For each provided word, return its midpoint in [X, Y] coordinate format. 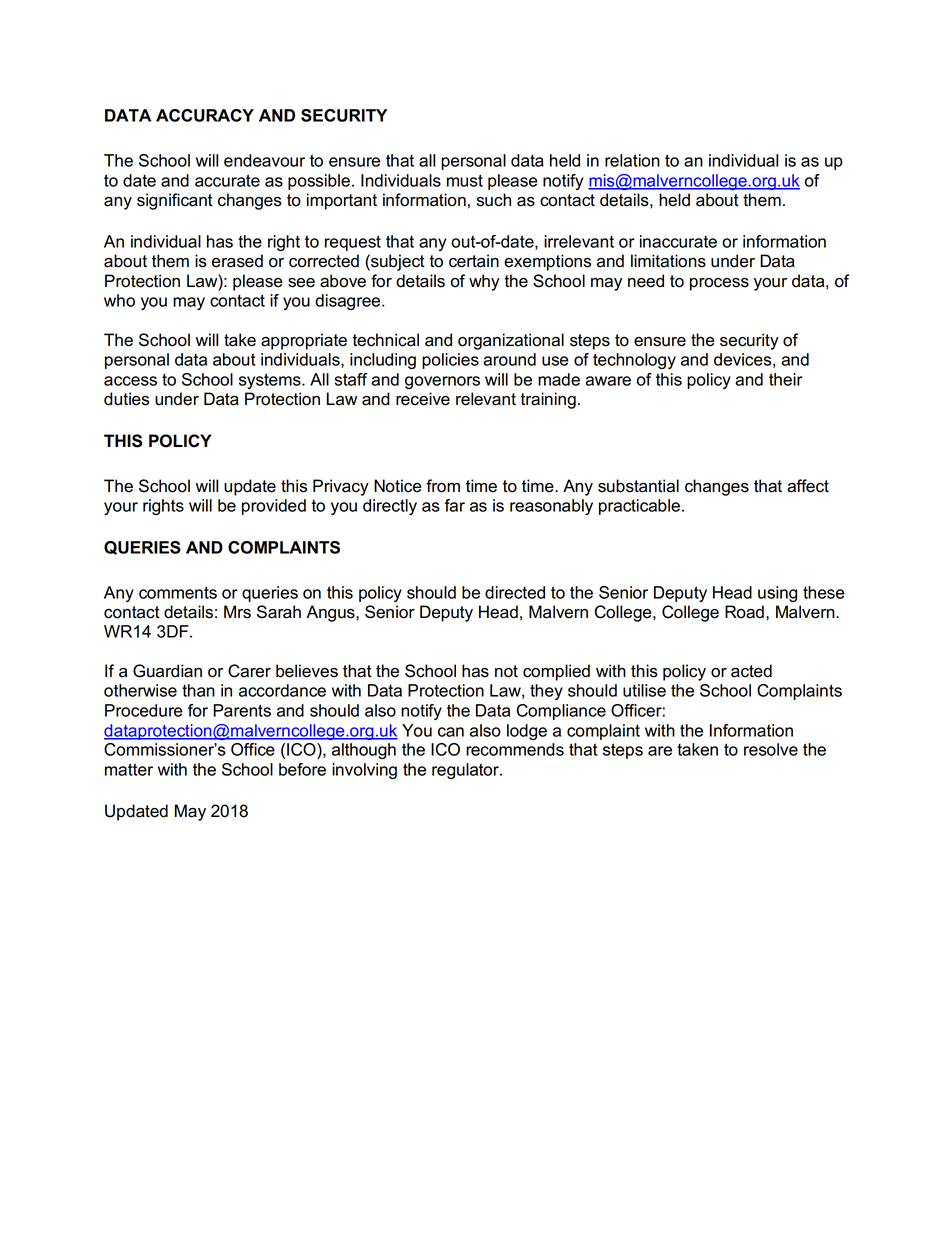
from [443, 486]
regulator [466, 771]
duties [126, 399]
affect [808, 486]
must [465, 180]
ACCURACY [205, 115]
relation [632, 160]
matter [129, 769]
